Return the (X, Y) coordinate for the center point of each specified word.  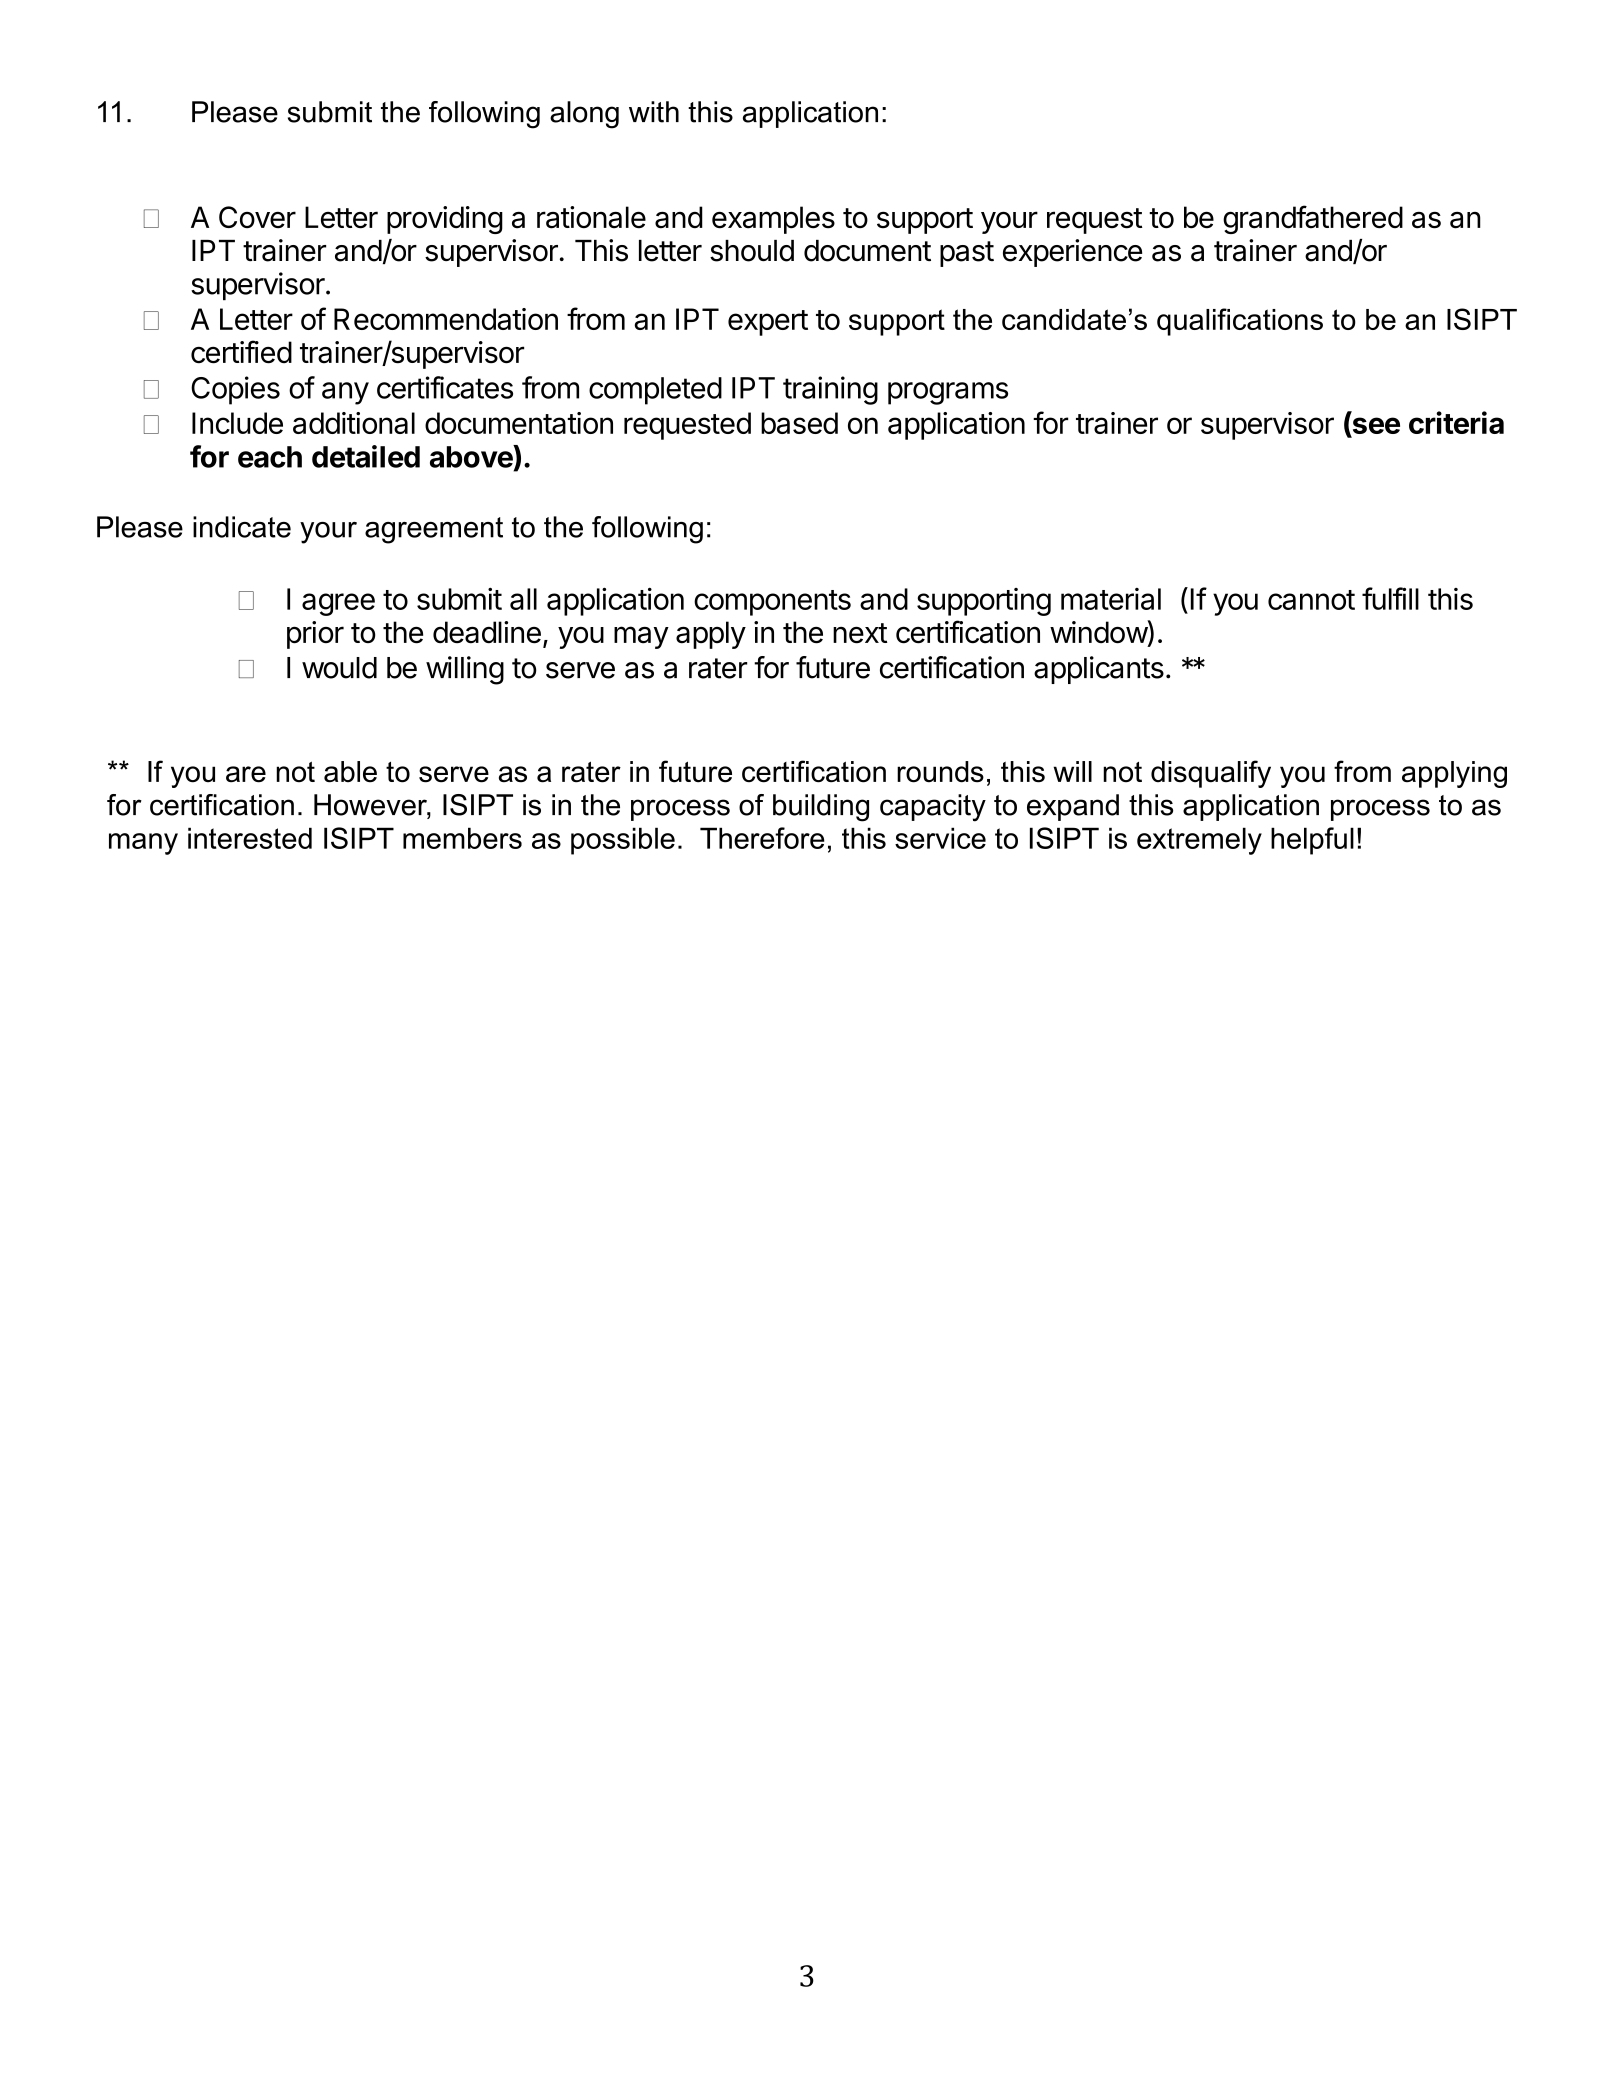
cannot (1311, 600)
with (654, 112)
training (830, 390)
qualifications (1240, 322)
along (584, 115)
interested (250, 838)
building (821, 808)
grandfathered (1313, 219)
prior (315, 635)
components (772, 603)
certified (241, 352)
